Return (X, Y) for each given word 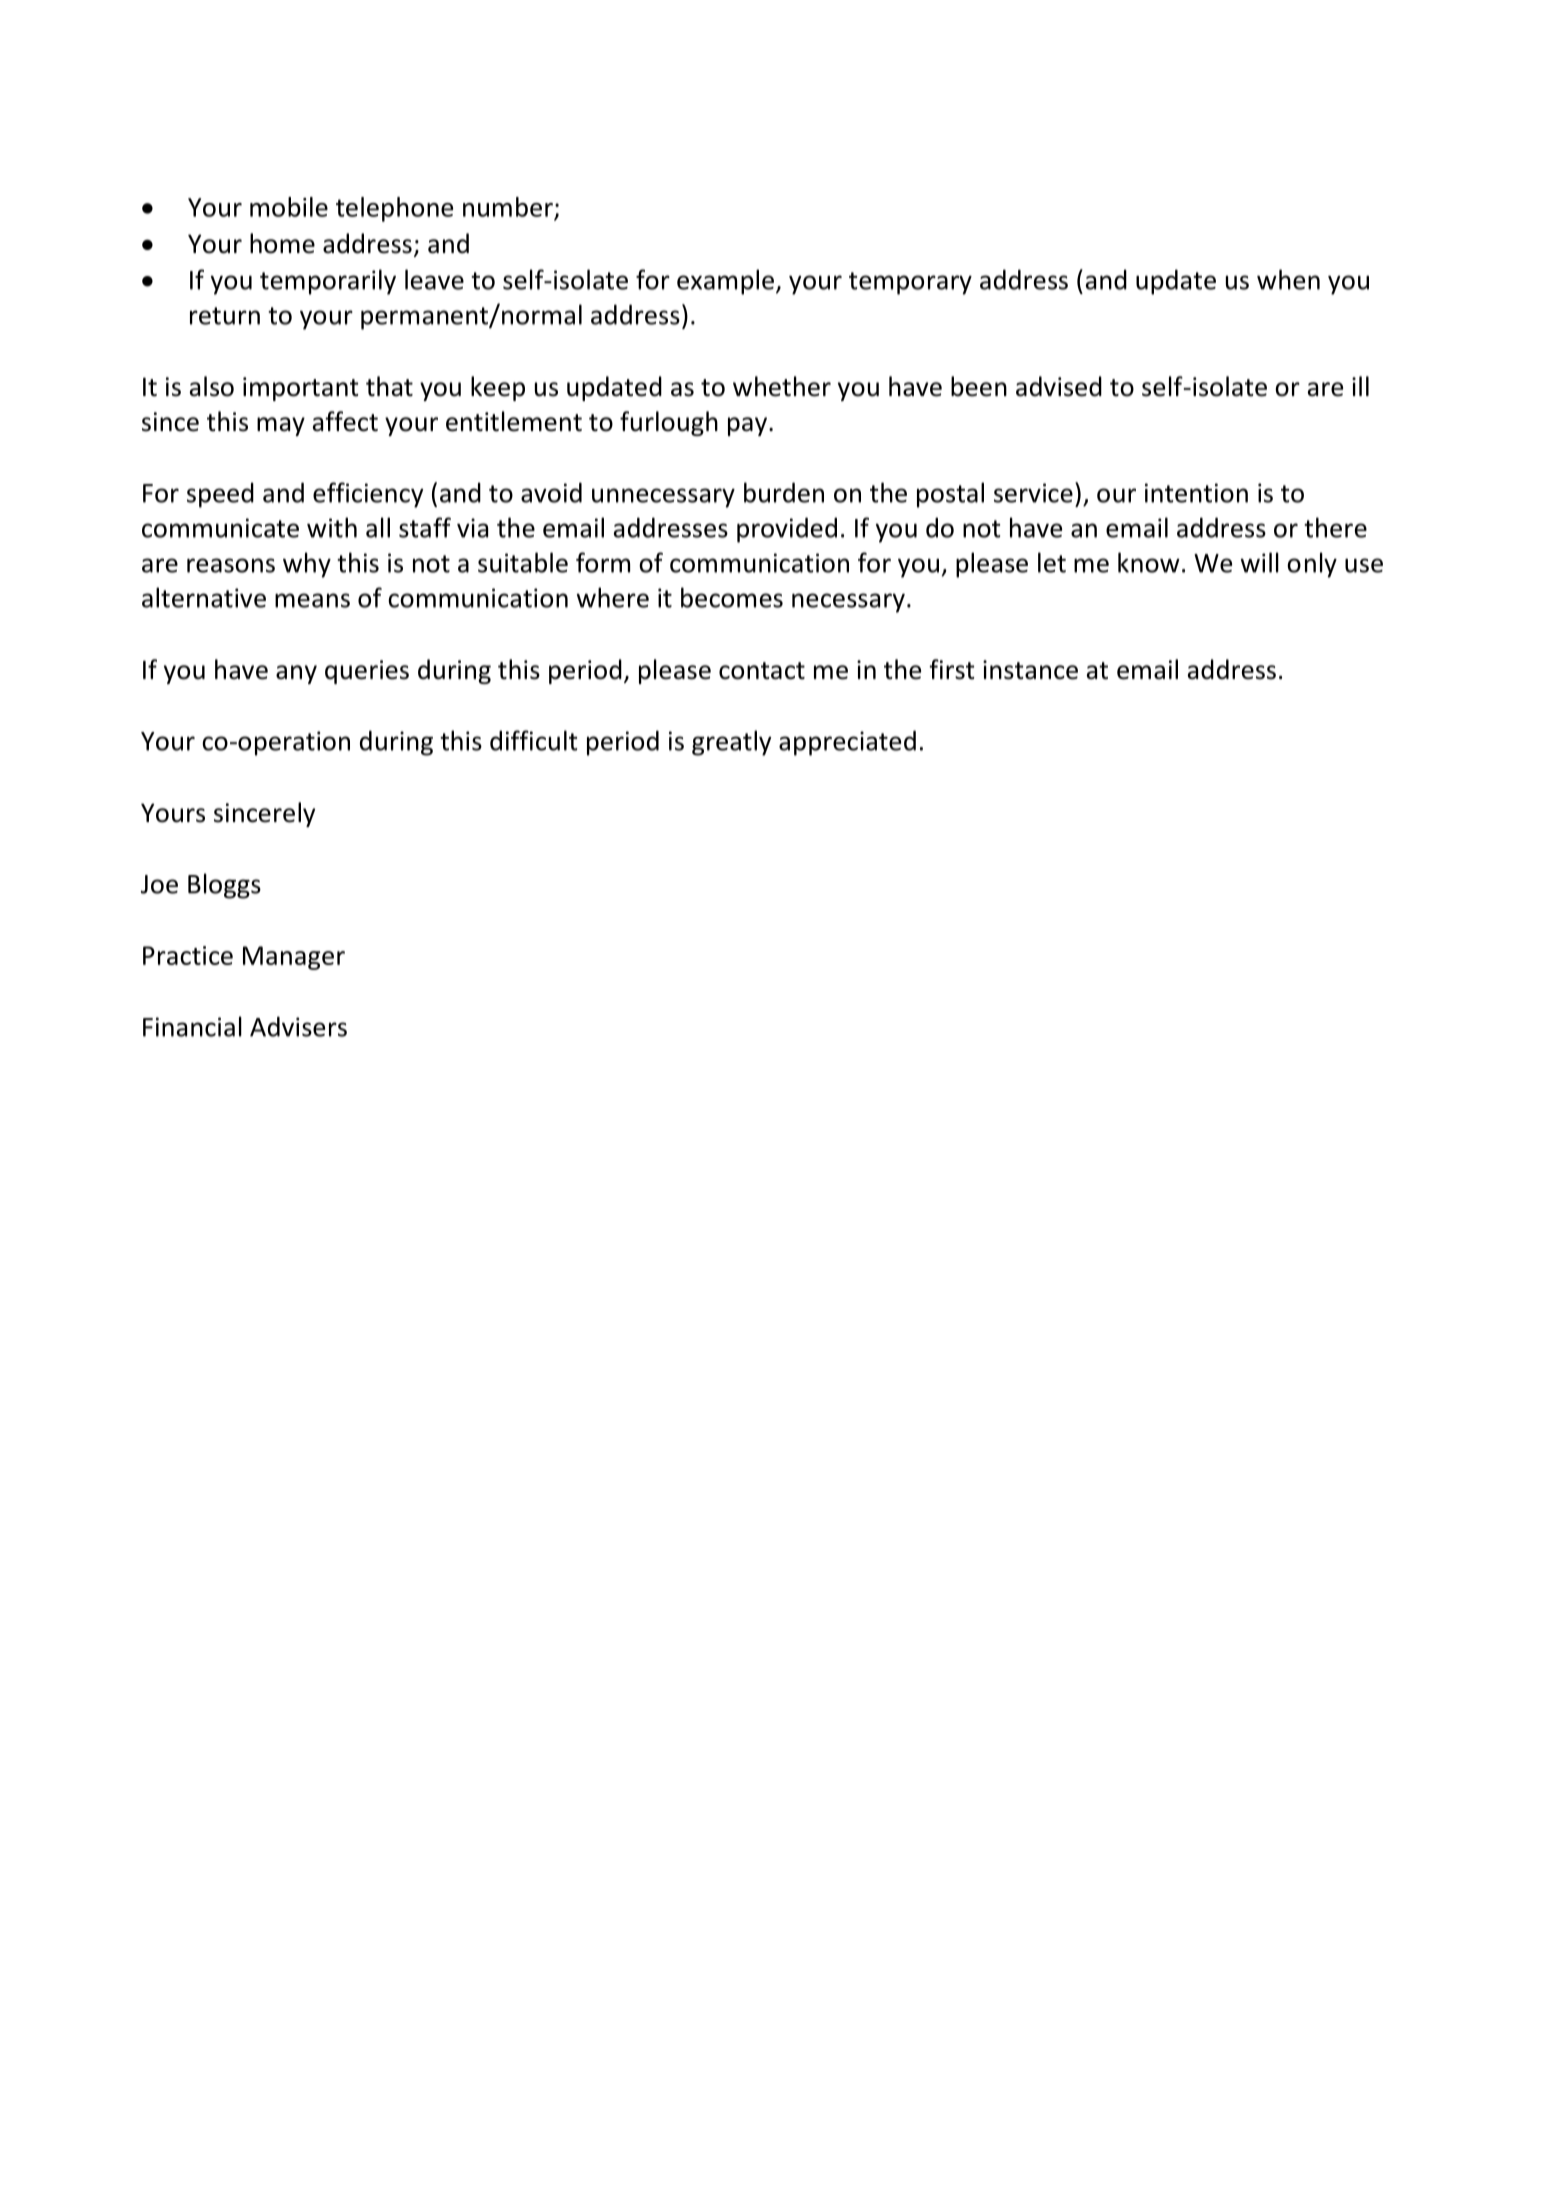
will (1260, 562)
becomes (732, 597)
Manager (294, 958)
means (312, 600)
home (282, 243)
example (725, 282)
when (1288, 279)
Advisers (298, 1026)
